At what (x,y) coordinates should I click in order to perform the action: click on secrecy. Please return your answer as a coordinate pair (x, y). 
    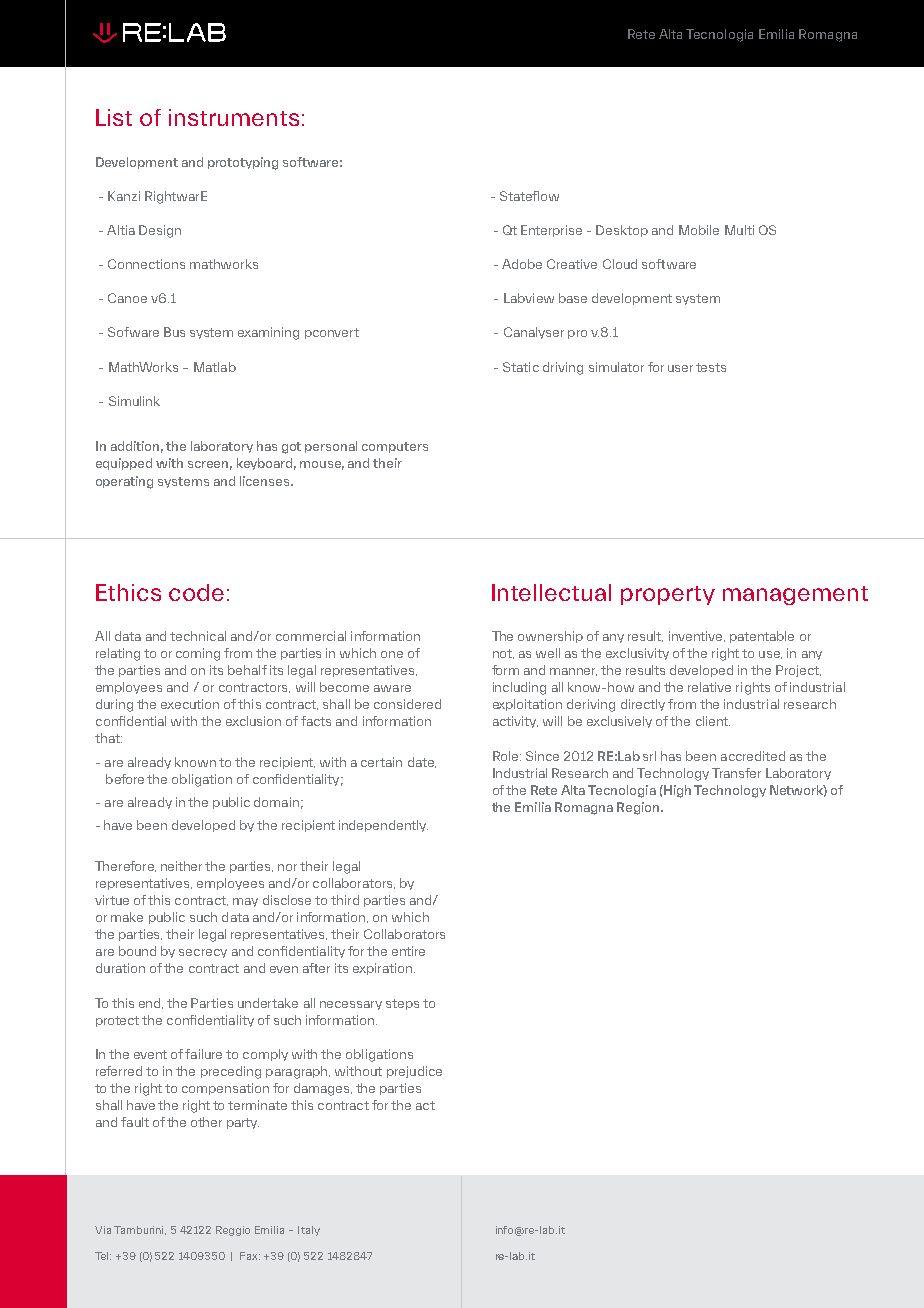
    Looking at the image, I should click on (203, 953).
